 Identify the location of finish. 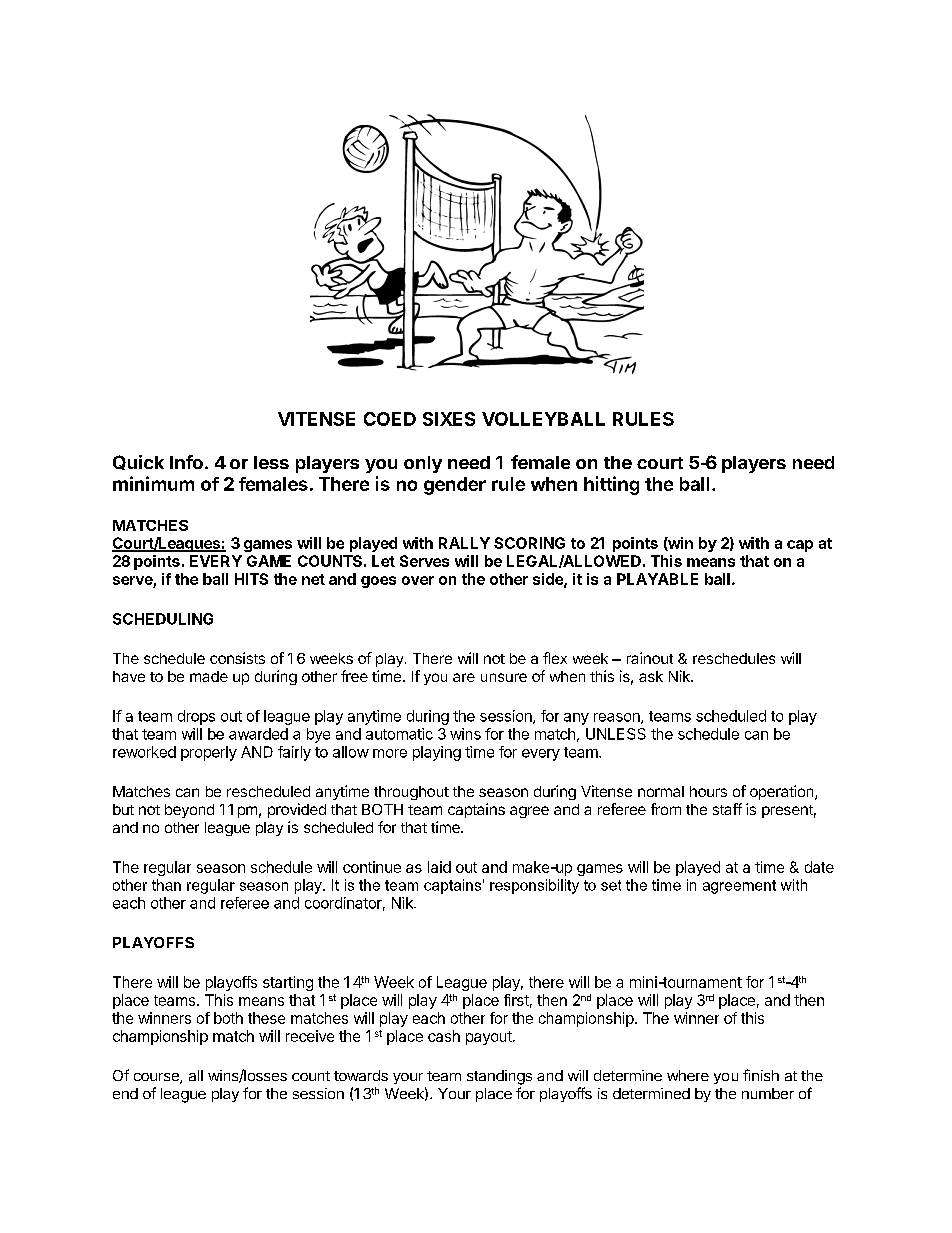
(761, 1075).
